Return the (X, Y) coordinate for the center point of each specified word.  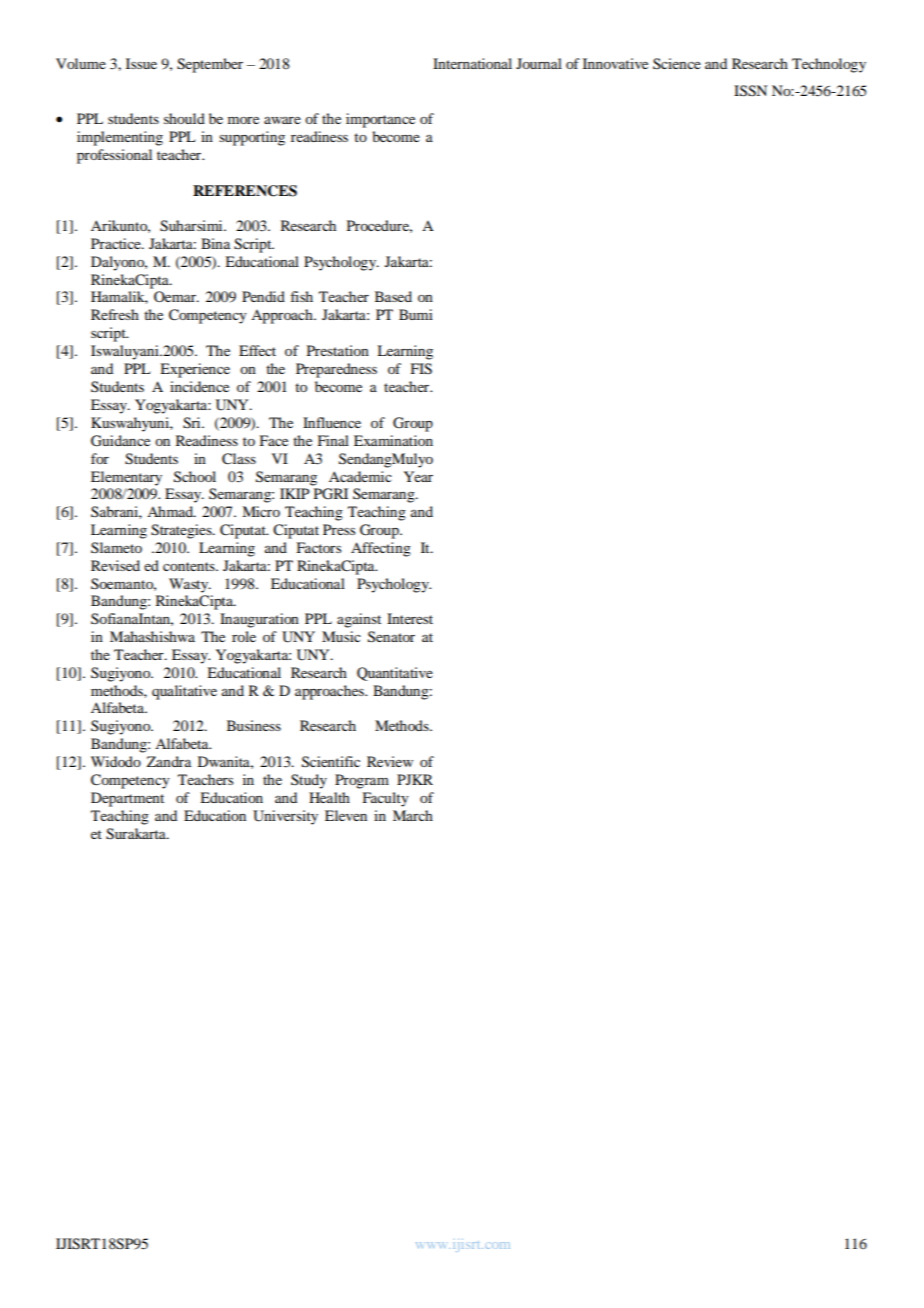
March (413, 815)
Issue (141, 63)
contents (190, 566)
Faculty (385, 799)
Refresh (115, 314)
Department (127, 799)
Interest (410, 618)
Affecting (381, 549)
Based (393, 296)
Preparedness (336, 370)
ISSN (750, 91)
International (472, 63)
